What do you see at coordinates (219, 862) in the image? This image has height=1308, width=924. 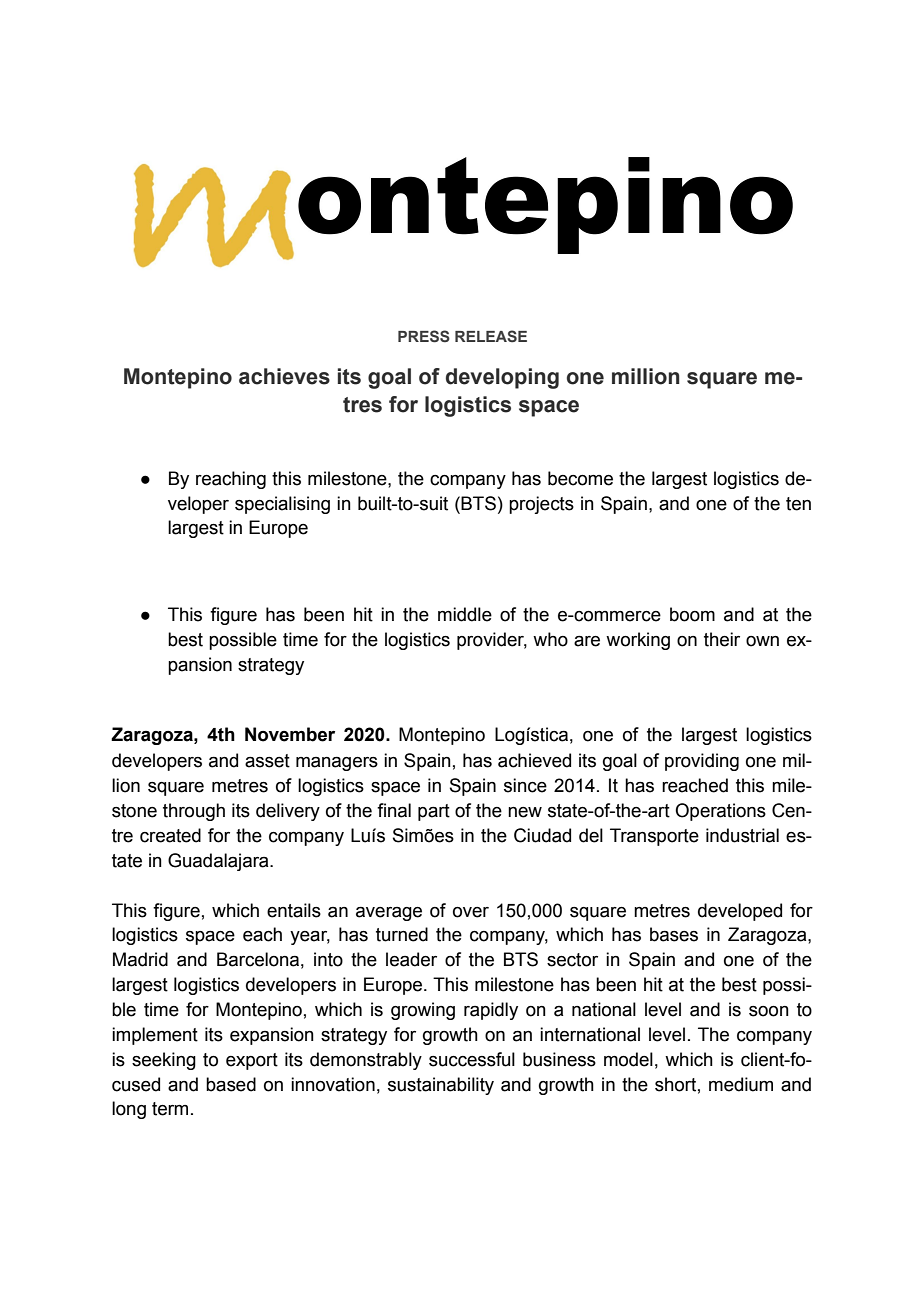 I see `Guadalajara` at bounding box center [219, 862].
